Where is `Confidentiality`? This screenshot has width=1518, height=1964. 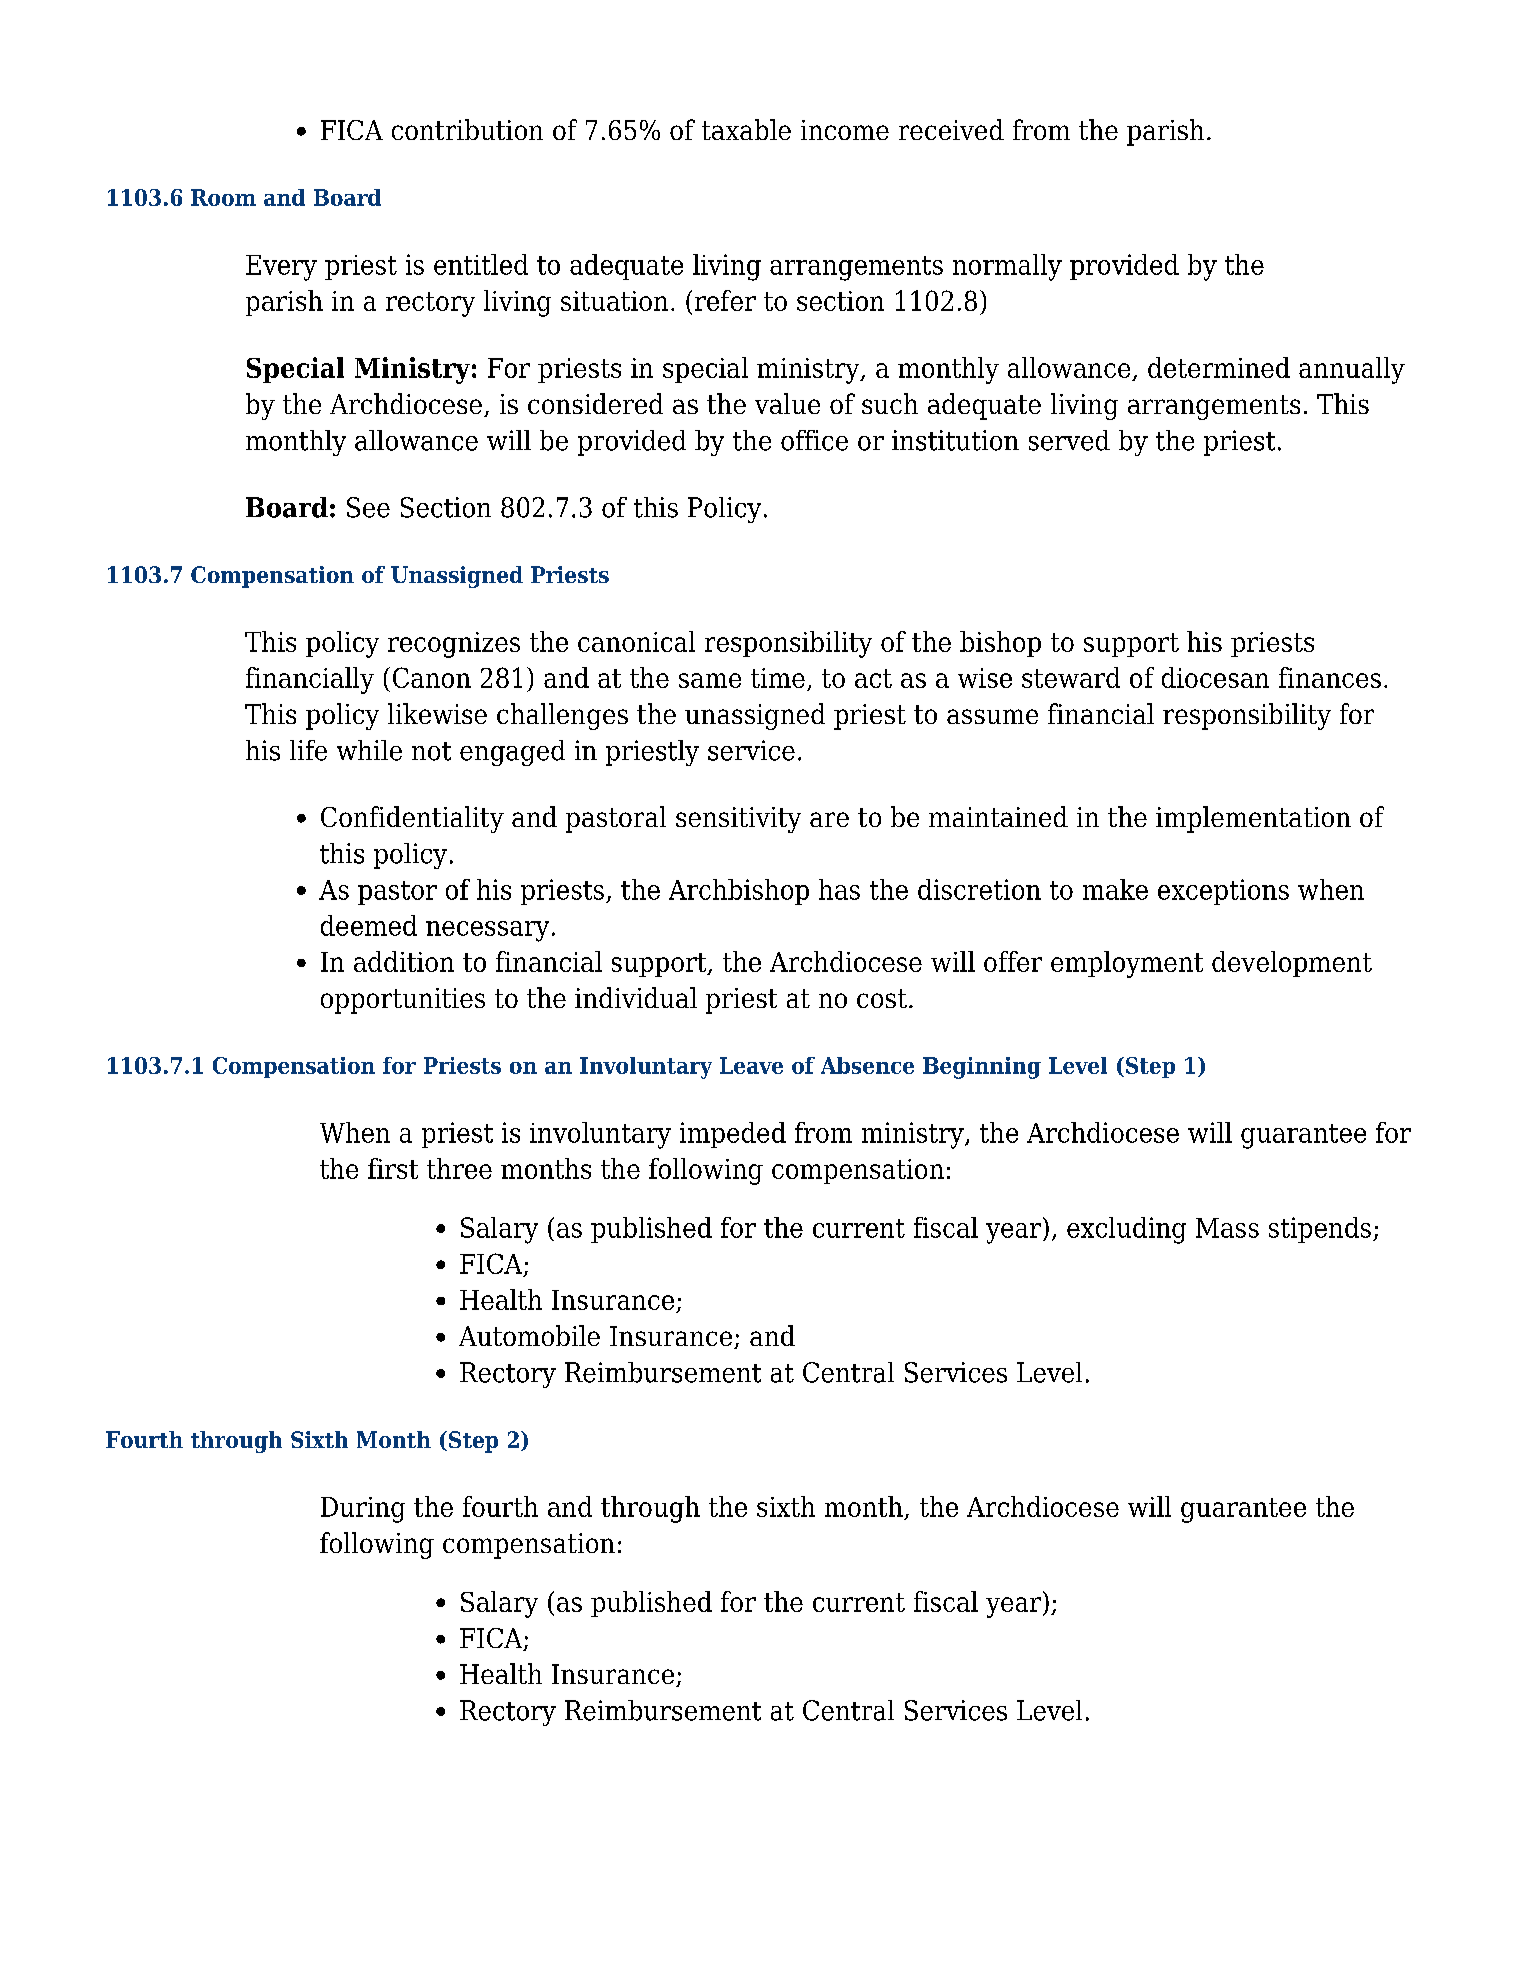 Confidentiality is located at coordinates (412, 819).
